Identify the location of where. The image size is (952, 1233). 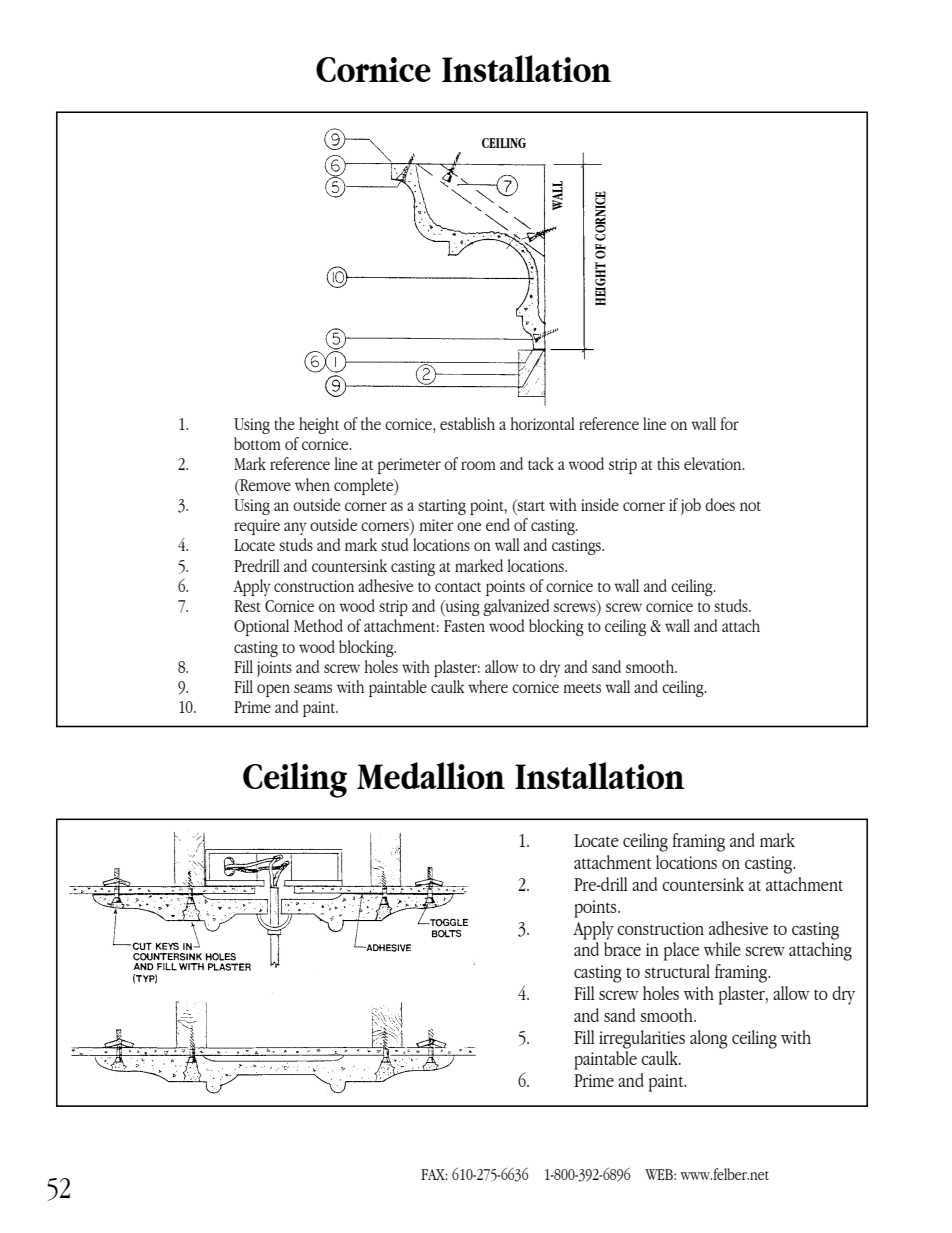
(488, 686).
